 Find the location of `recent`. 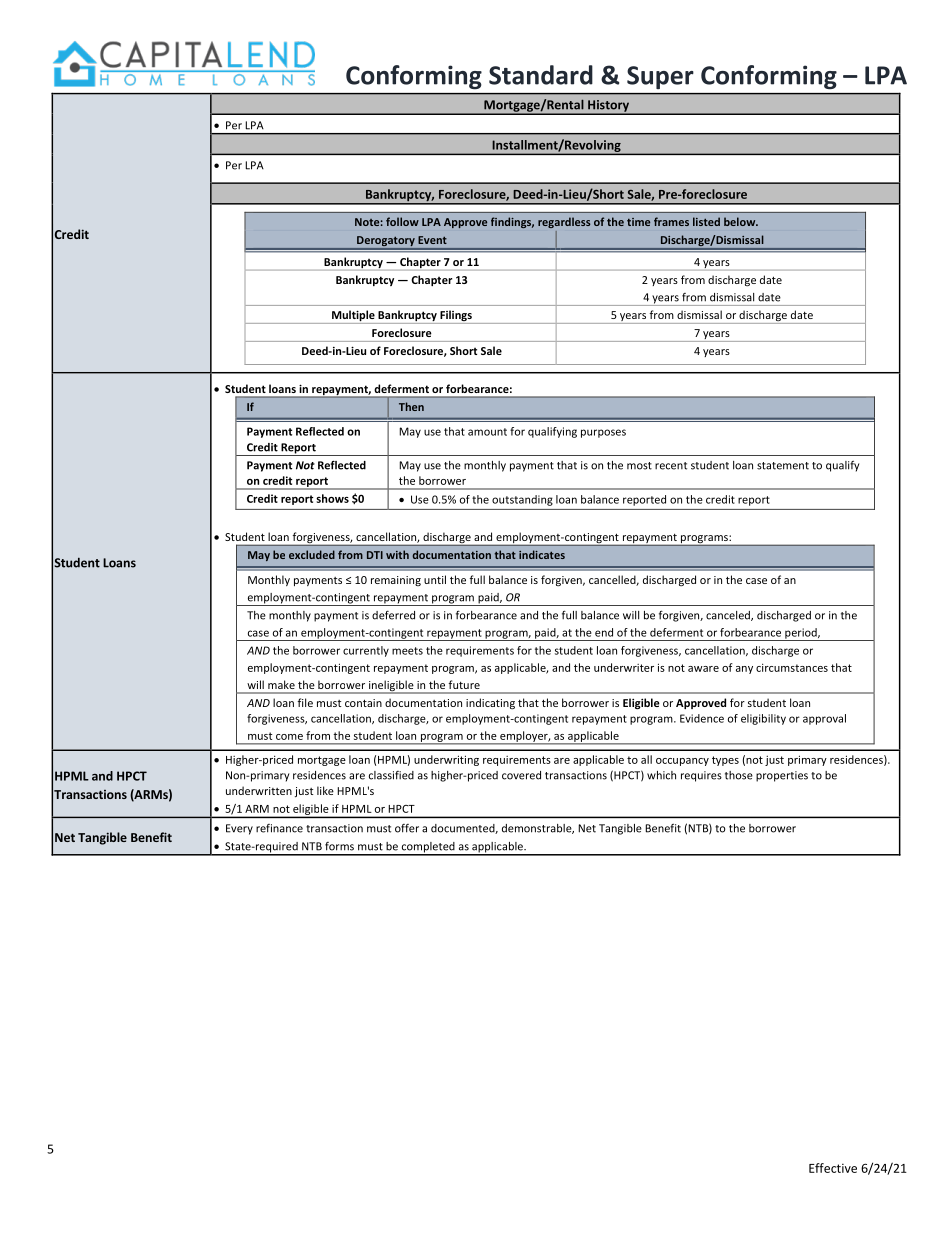

recent is located at coordinates (671, 466).
